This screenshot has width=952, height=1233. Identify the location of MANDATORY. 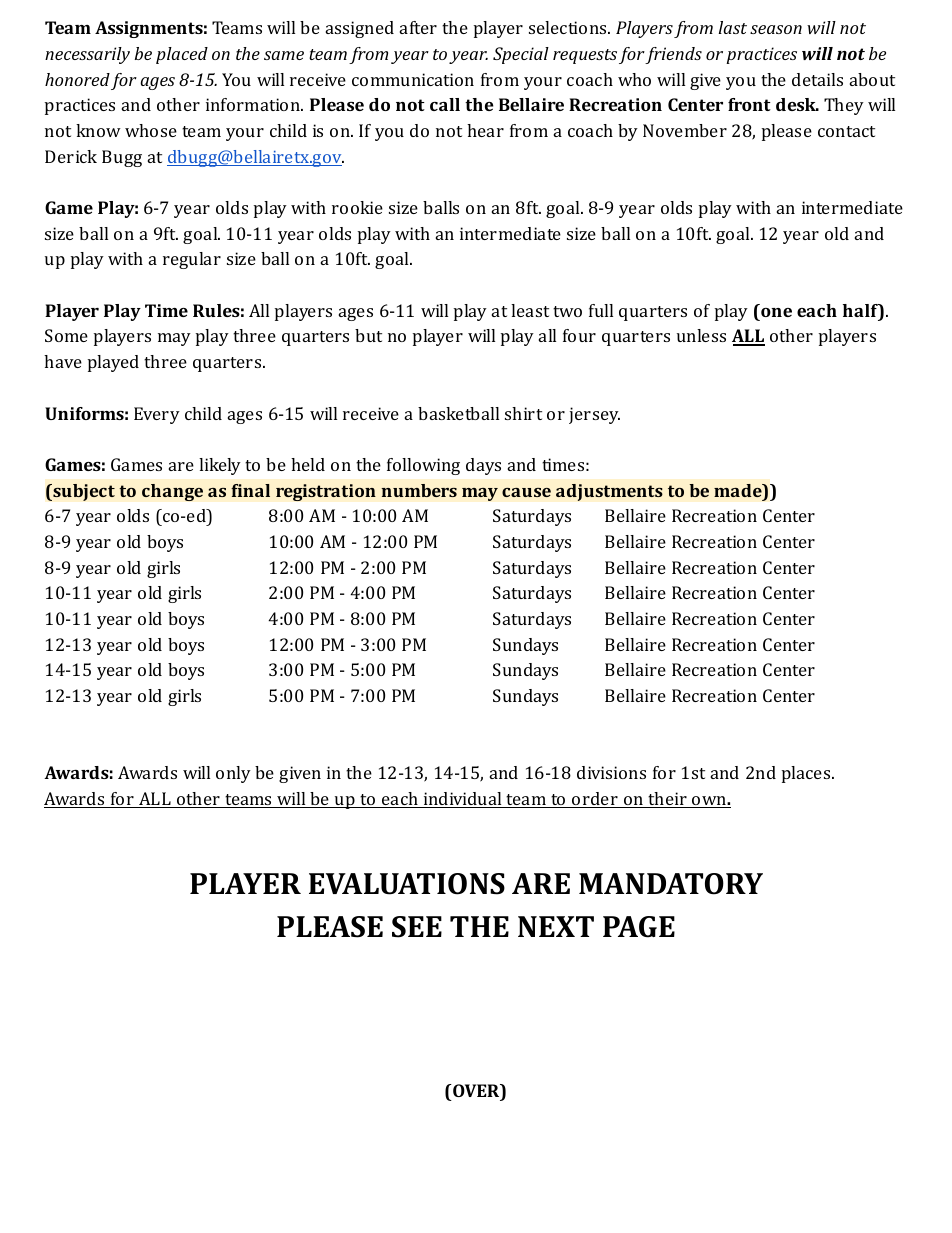
(671, 884).
